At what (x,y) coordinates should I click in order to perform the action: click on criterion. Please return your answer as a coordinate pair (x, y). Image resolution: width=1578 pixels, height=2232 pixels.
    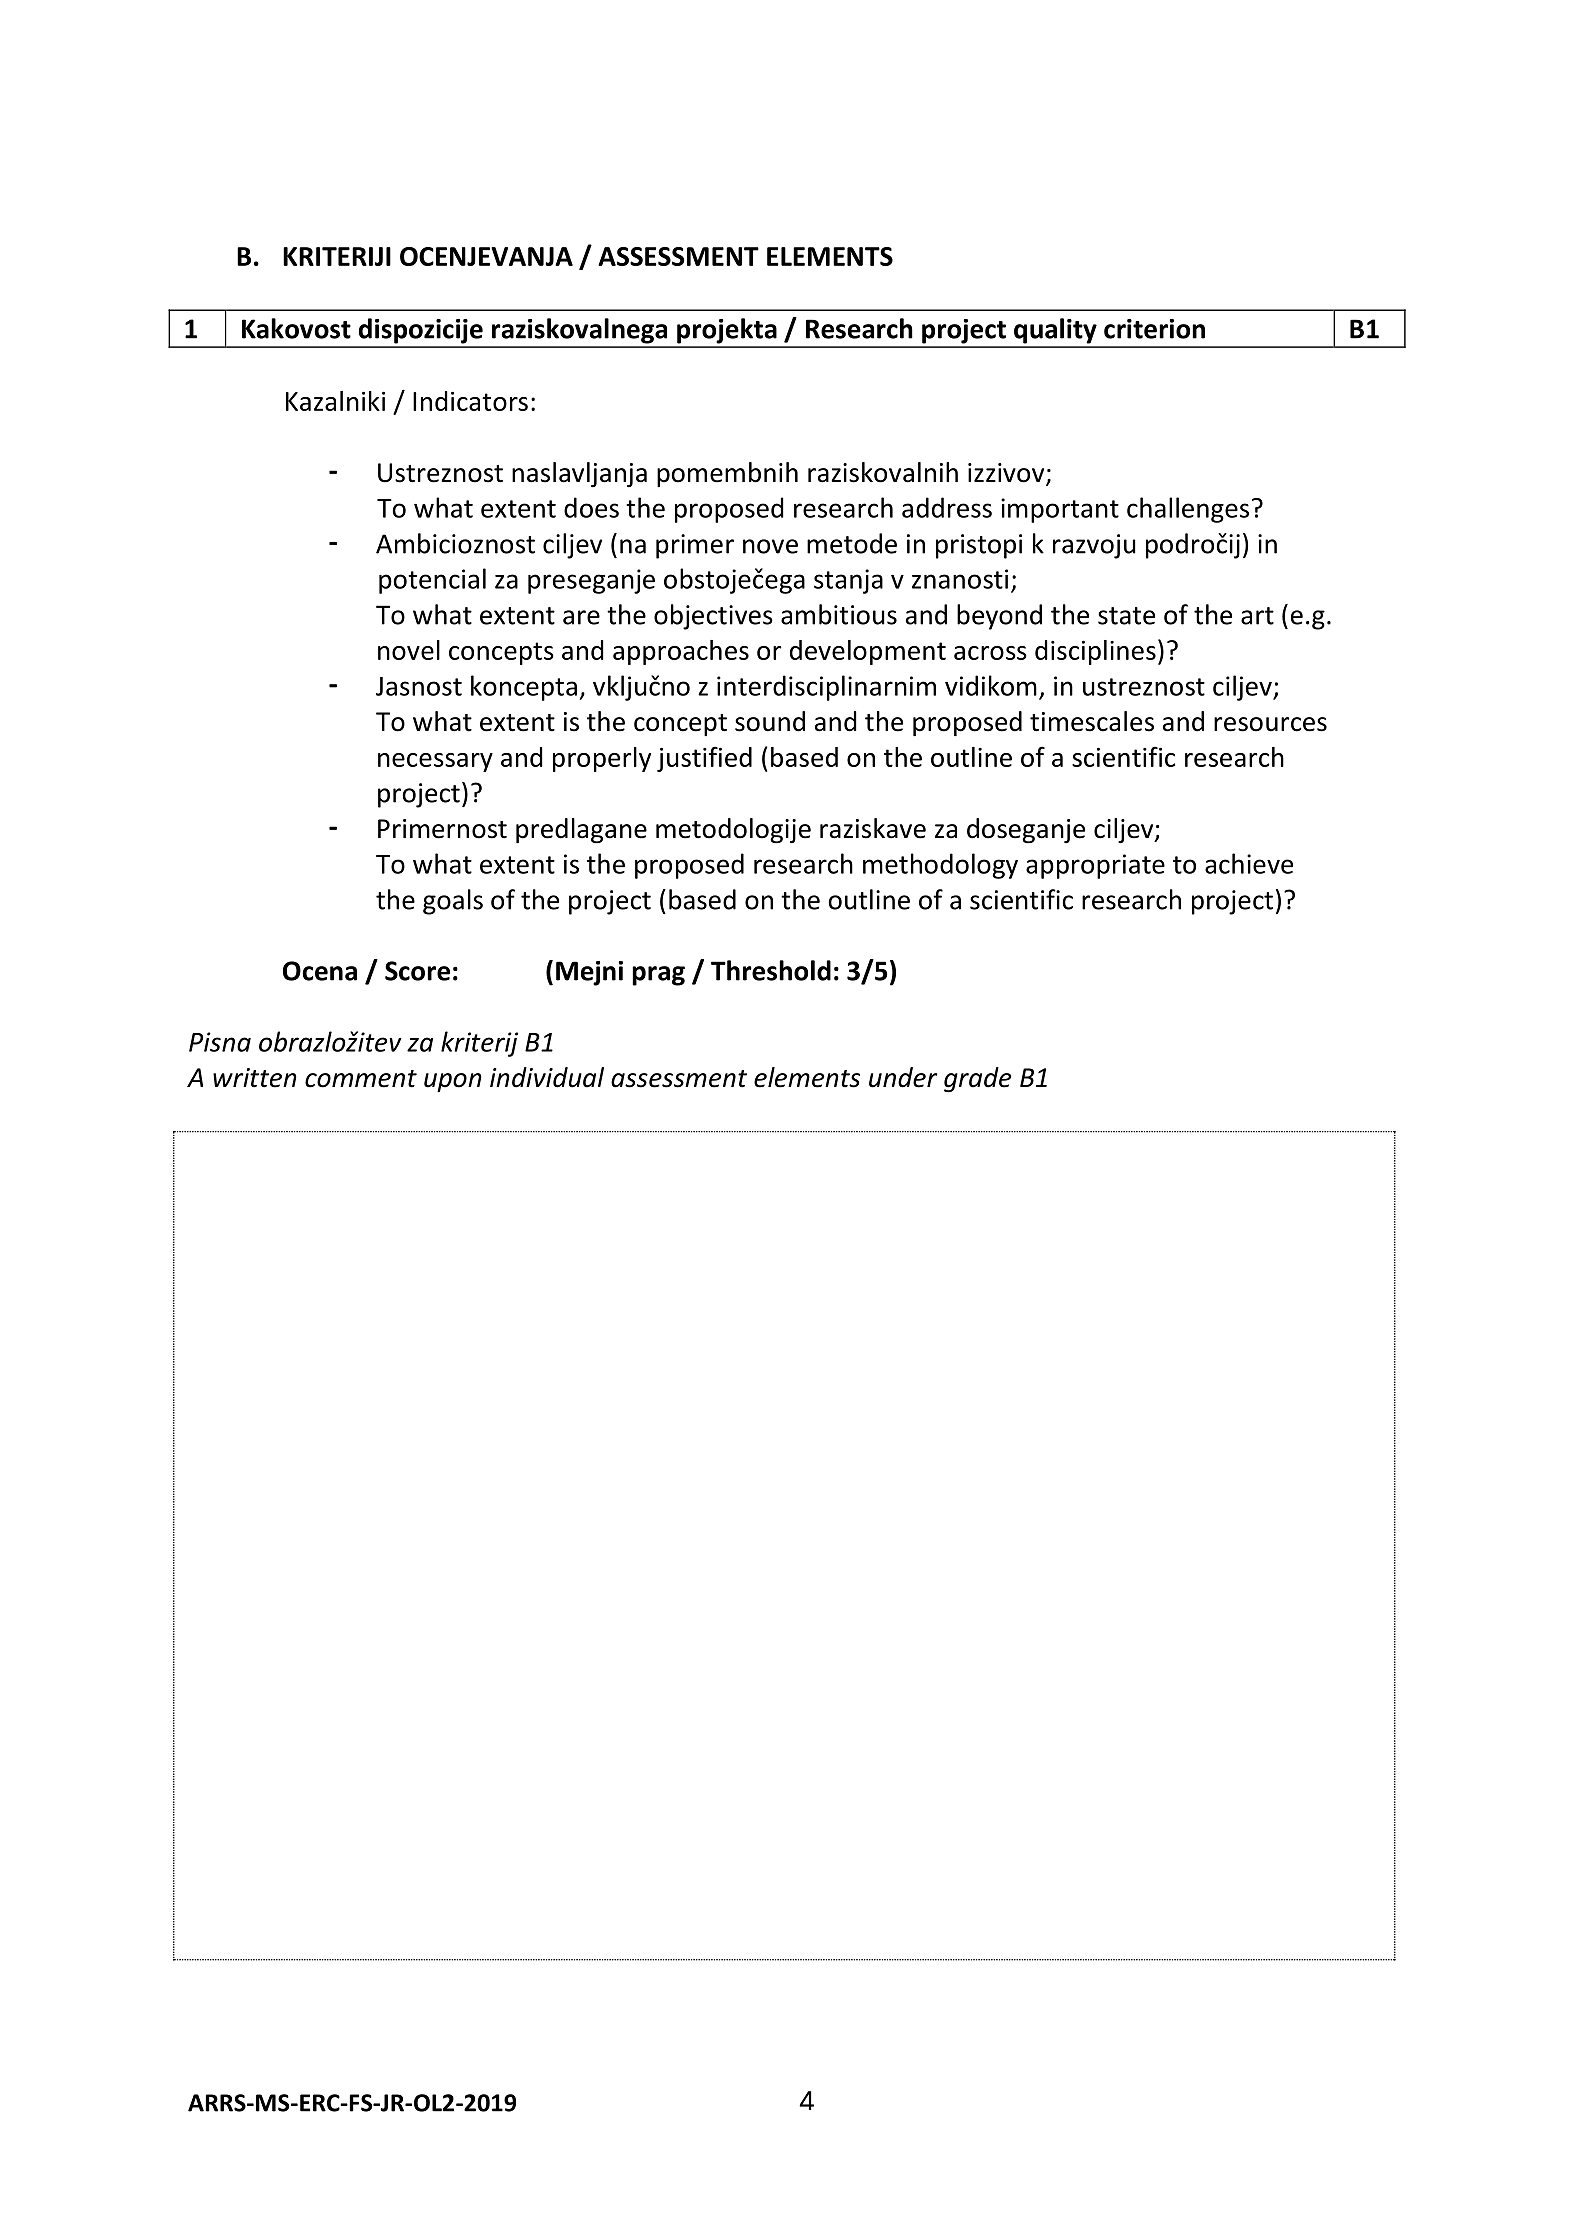
    Looking at the image, I should click on (1154, 329).
